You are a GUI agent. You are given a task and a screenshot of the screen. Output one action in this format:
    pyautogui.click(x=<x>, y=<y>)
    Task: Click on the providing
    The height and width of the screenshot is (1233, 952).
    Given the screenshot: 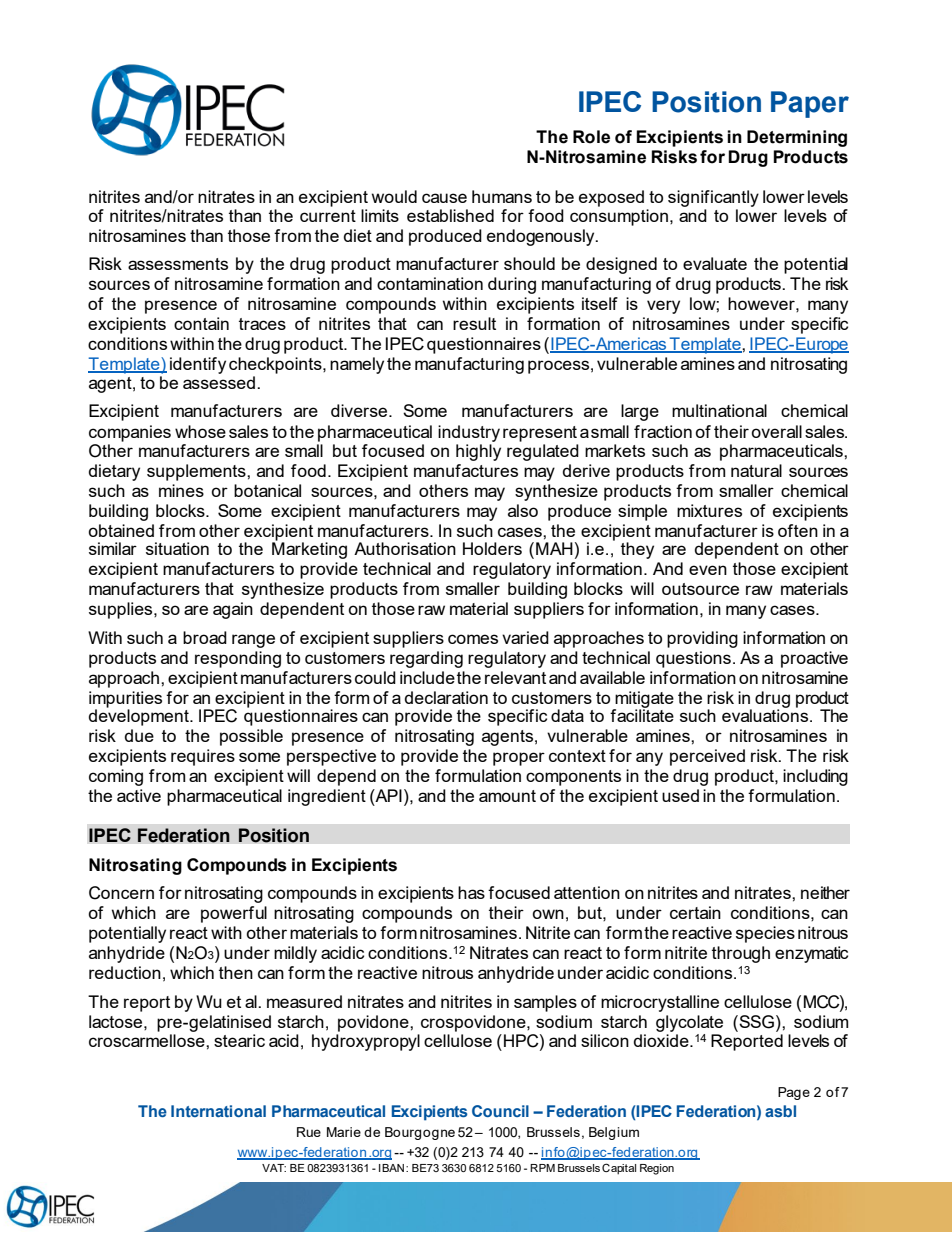 What is the action you would take?
    pyautogui.click(x=702, y=639)
